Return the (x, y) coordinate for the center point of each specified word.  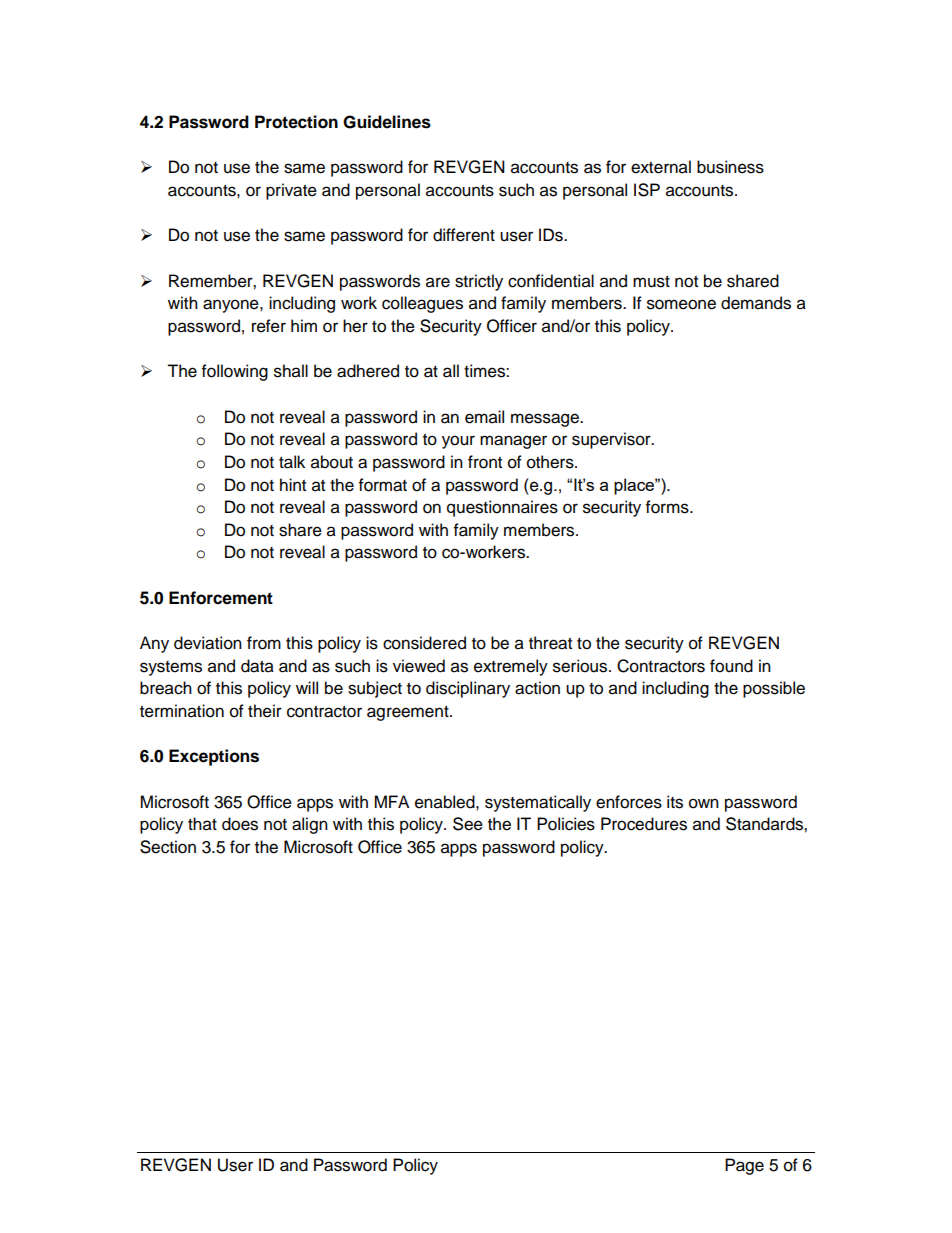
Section (168, 847)
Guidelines (387, 122)
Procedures (644, 824)
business (730, 167)
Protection (296, 122)
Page (744, 1166)
